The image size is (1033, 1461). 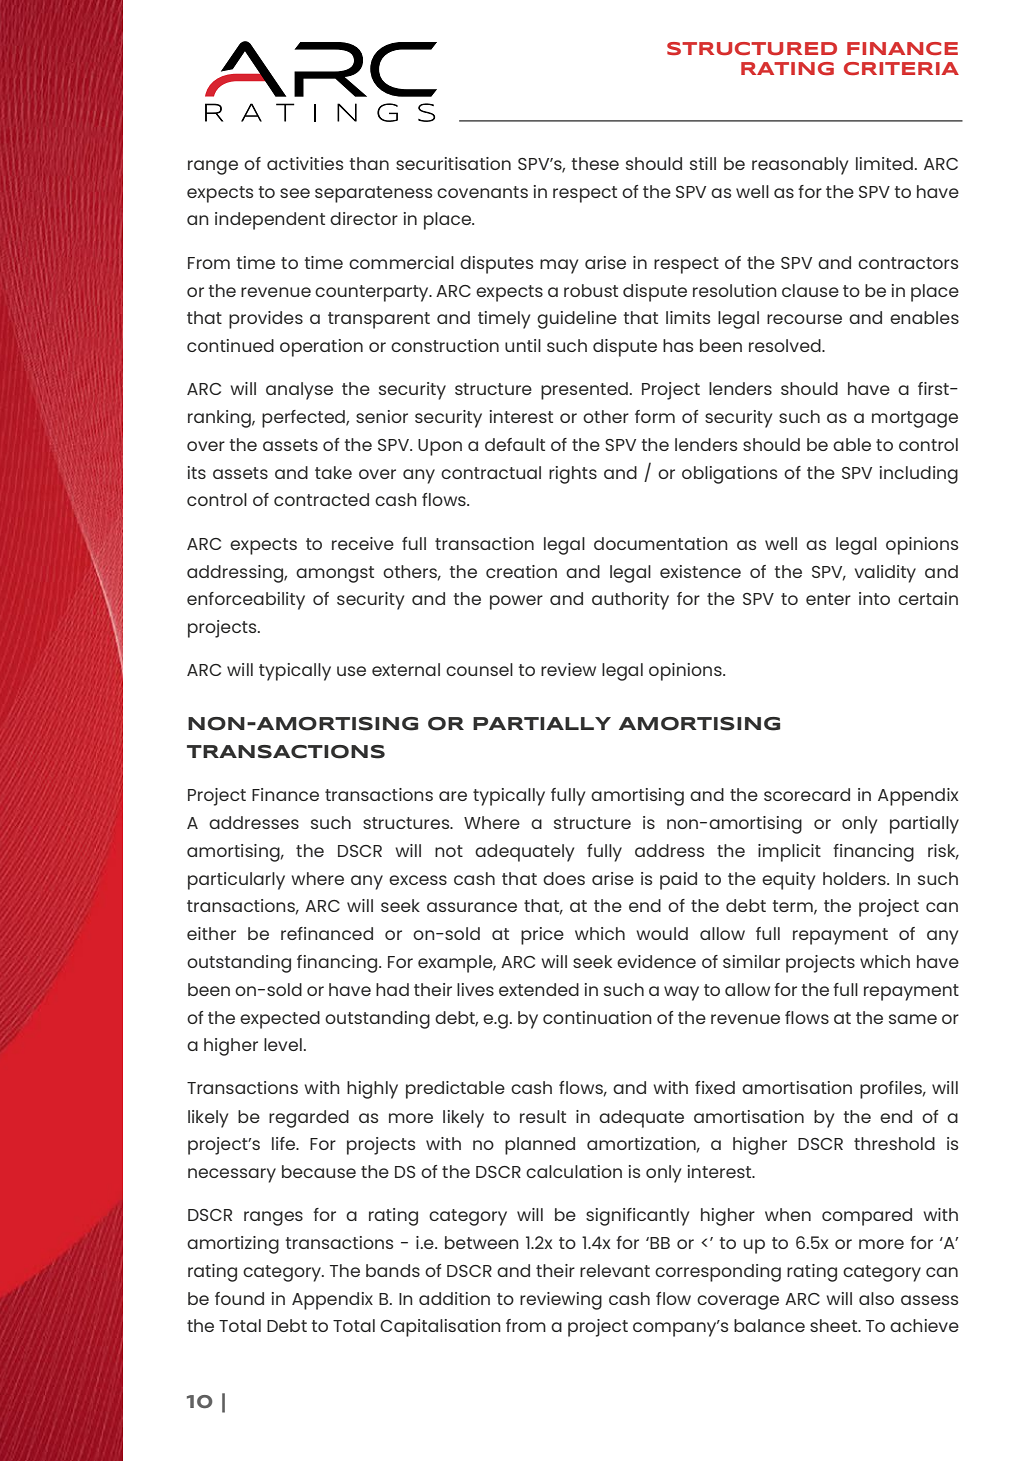 I want to click on relevant, so click(x=615, y=1270).
